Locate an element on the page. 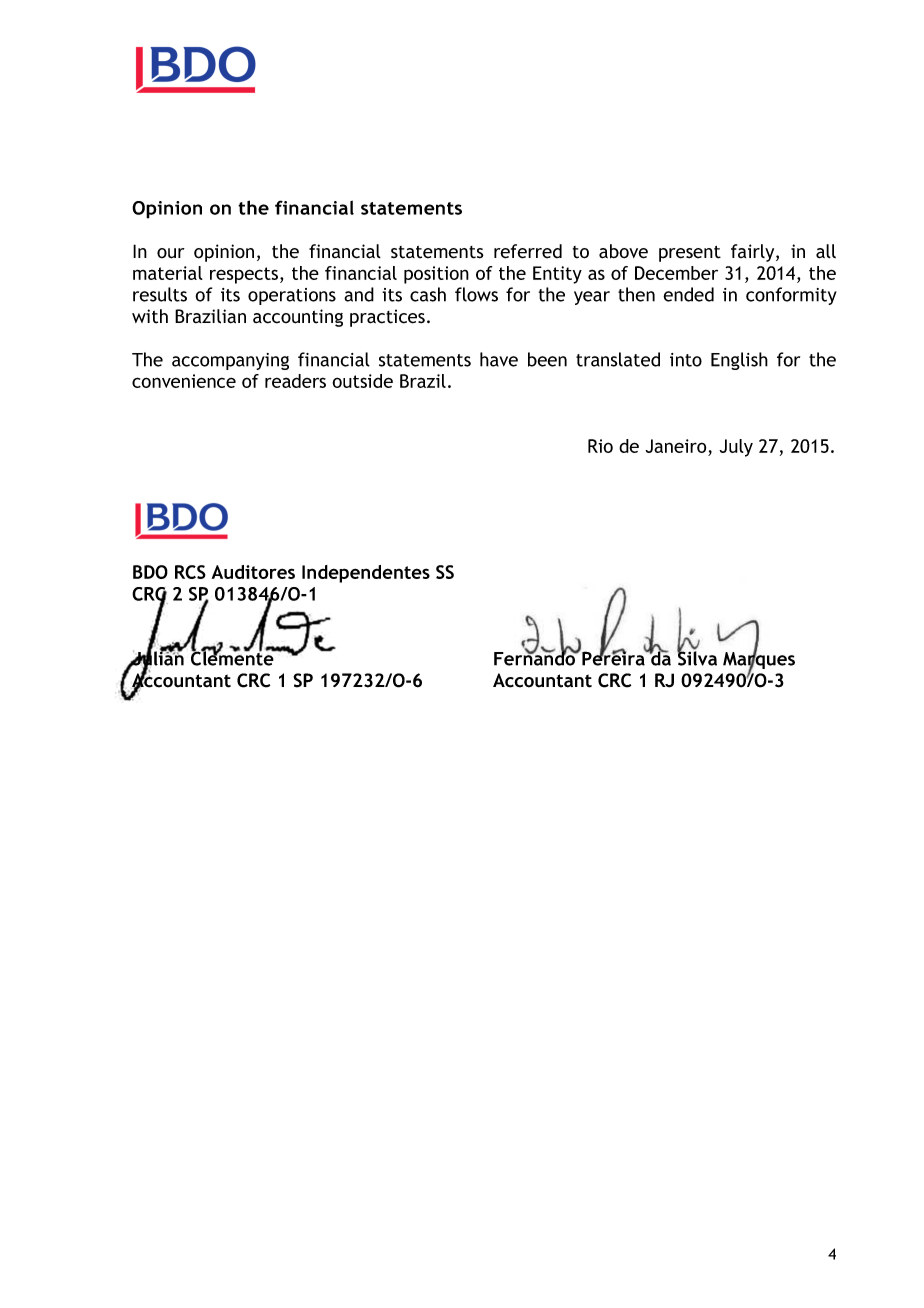 The image size is (924, 1308). BDO is located at coordinates (150, 572).
